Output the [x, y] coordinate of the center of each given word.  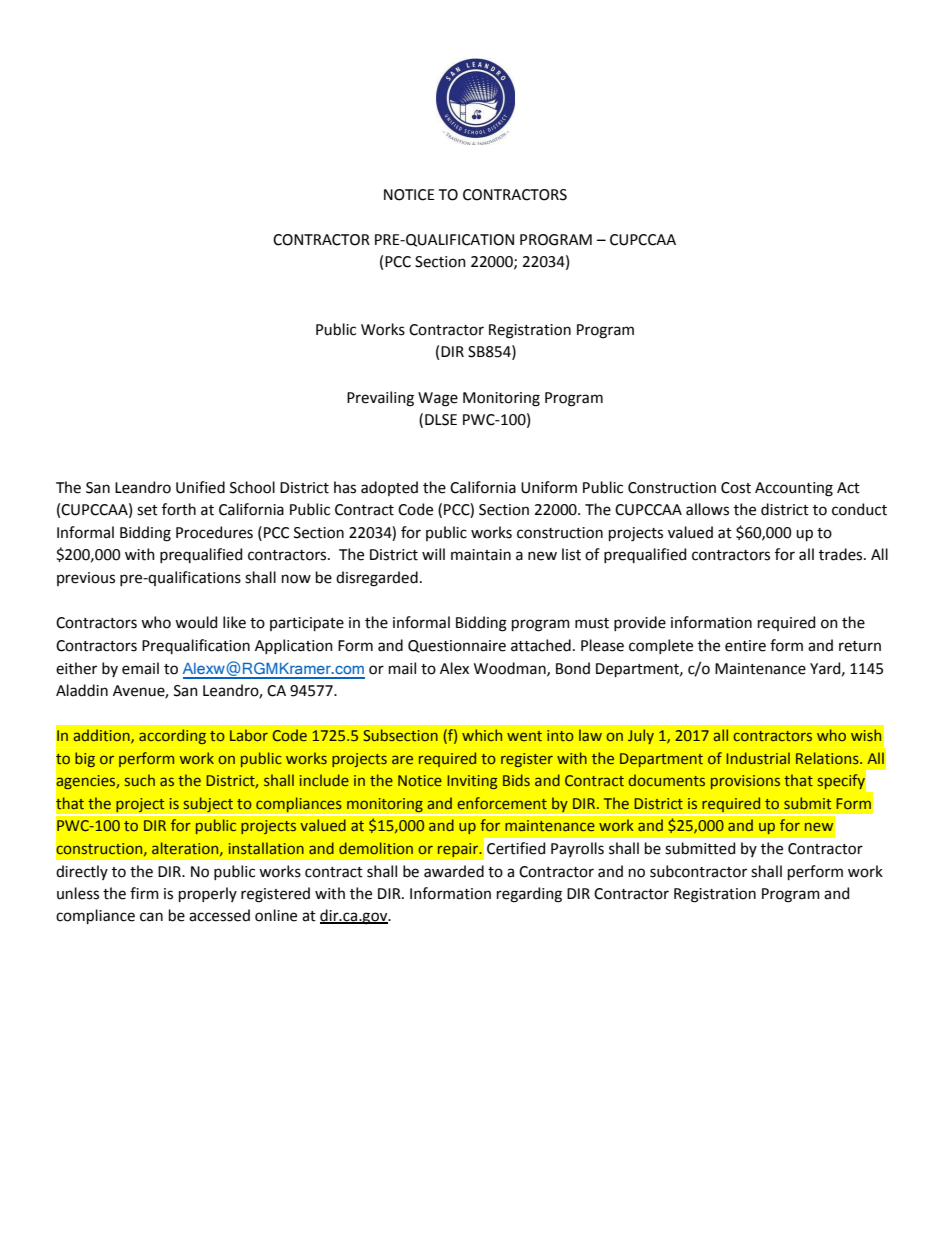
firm [144, 893]
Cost [736, 488]
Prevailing [380, 399]
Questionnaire [457, 646]
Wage [438, 399]
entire [745, 646]
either [76, 668]
